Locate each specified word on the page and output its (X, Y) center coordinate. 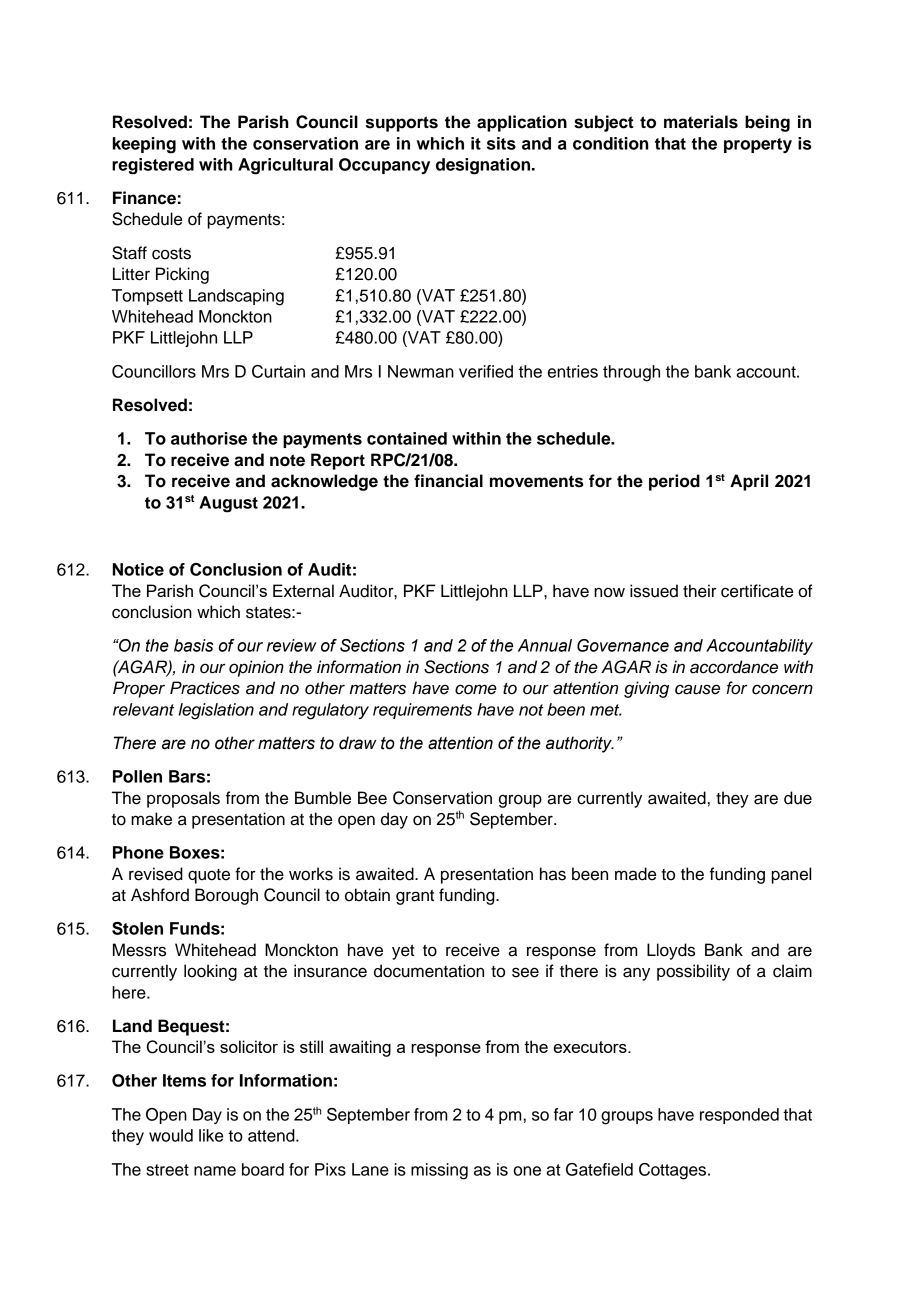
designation (483, 166)
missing (439, 1171)
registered (153, 166)
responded (739, 1116)
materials (701, 122)
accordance (734, 667)
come (476, 689)
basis (194, 645)
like (211, 1135)
